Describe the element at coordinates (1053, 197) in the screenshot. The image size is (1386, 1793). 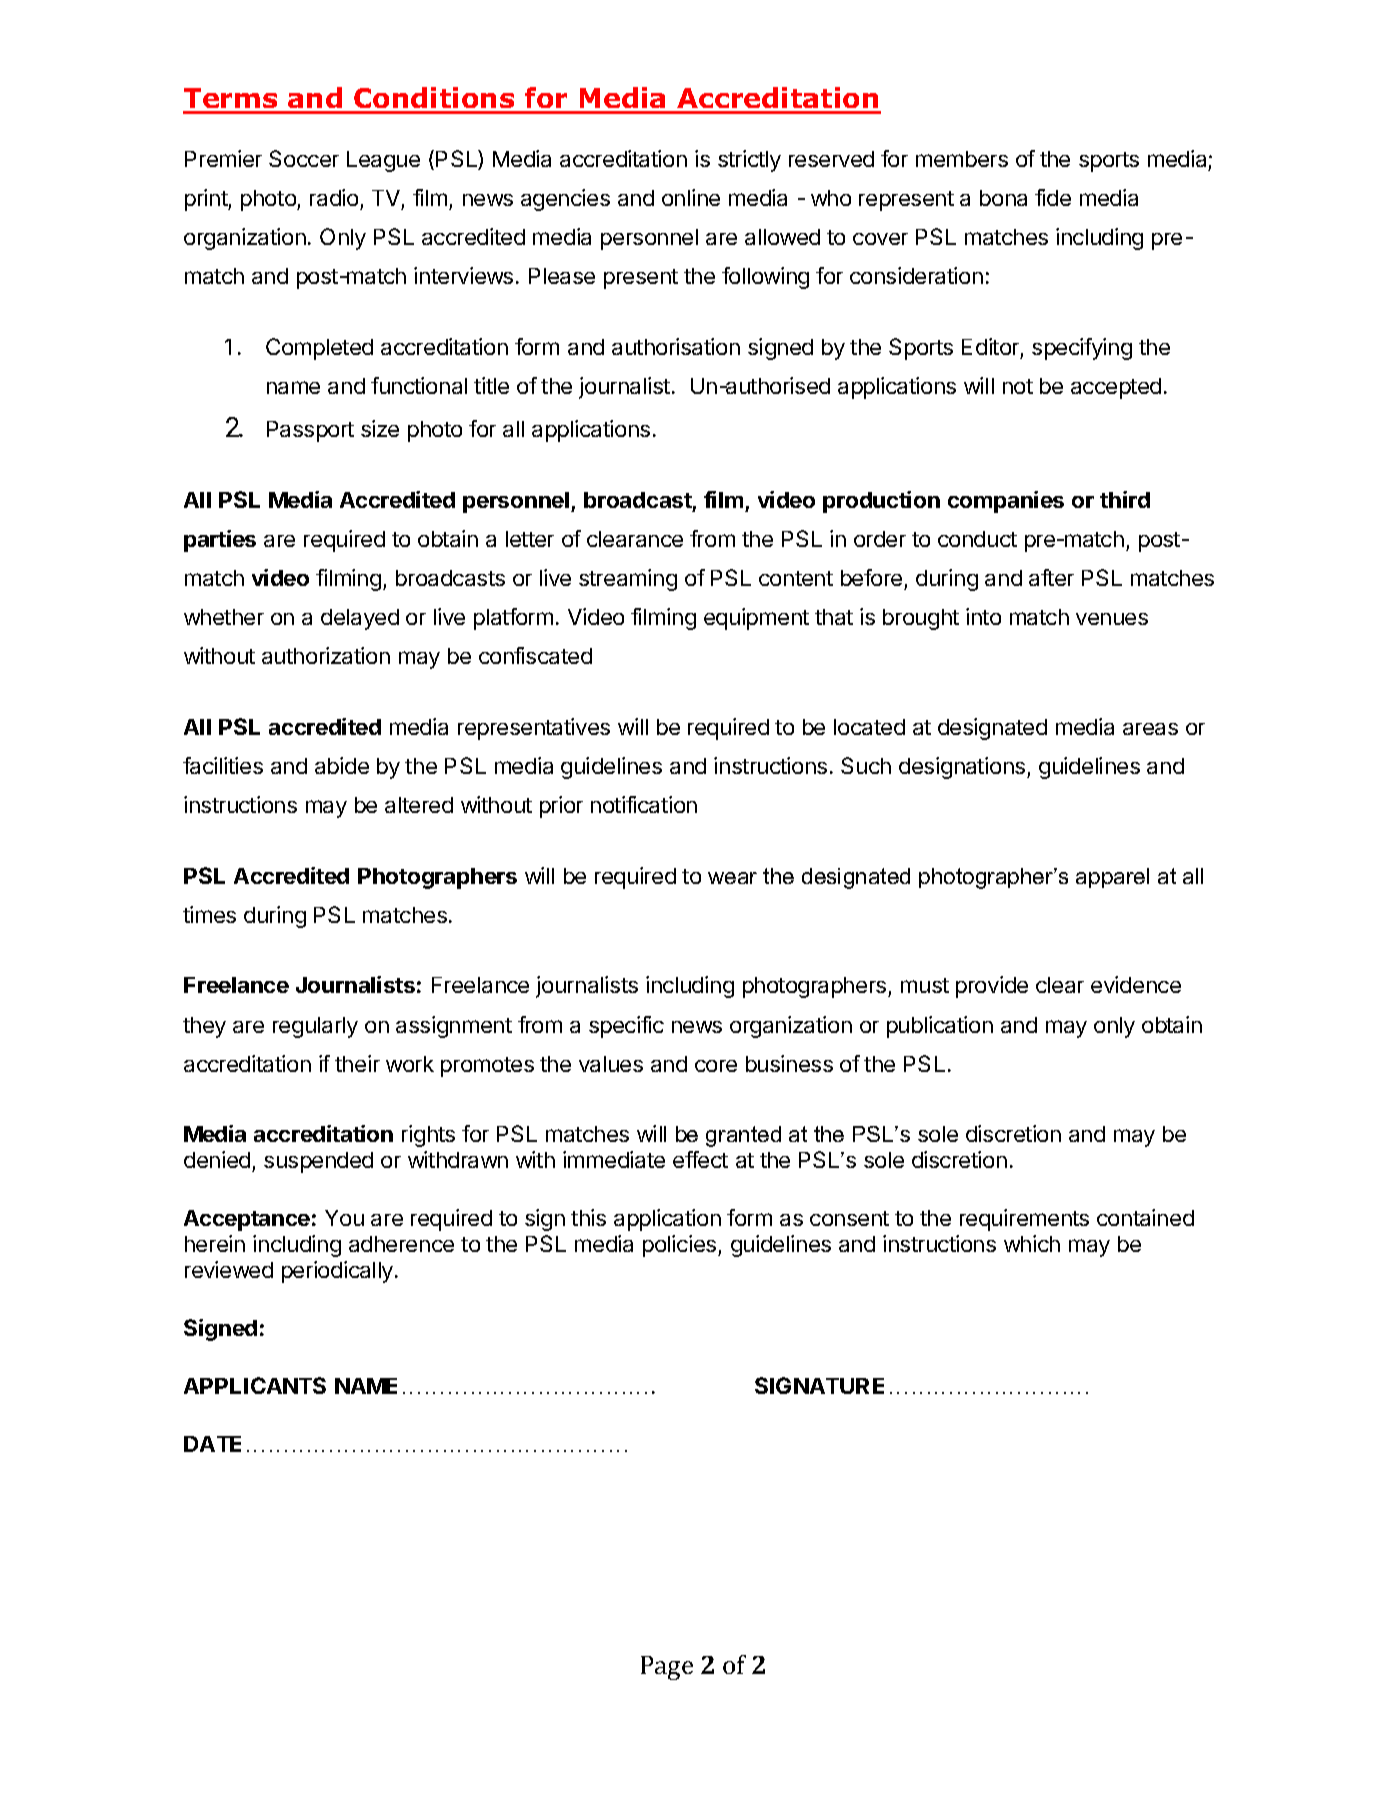
I see `fide` at that location.
